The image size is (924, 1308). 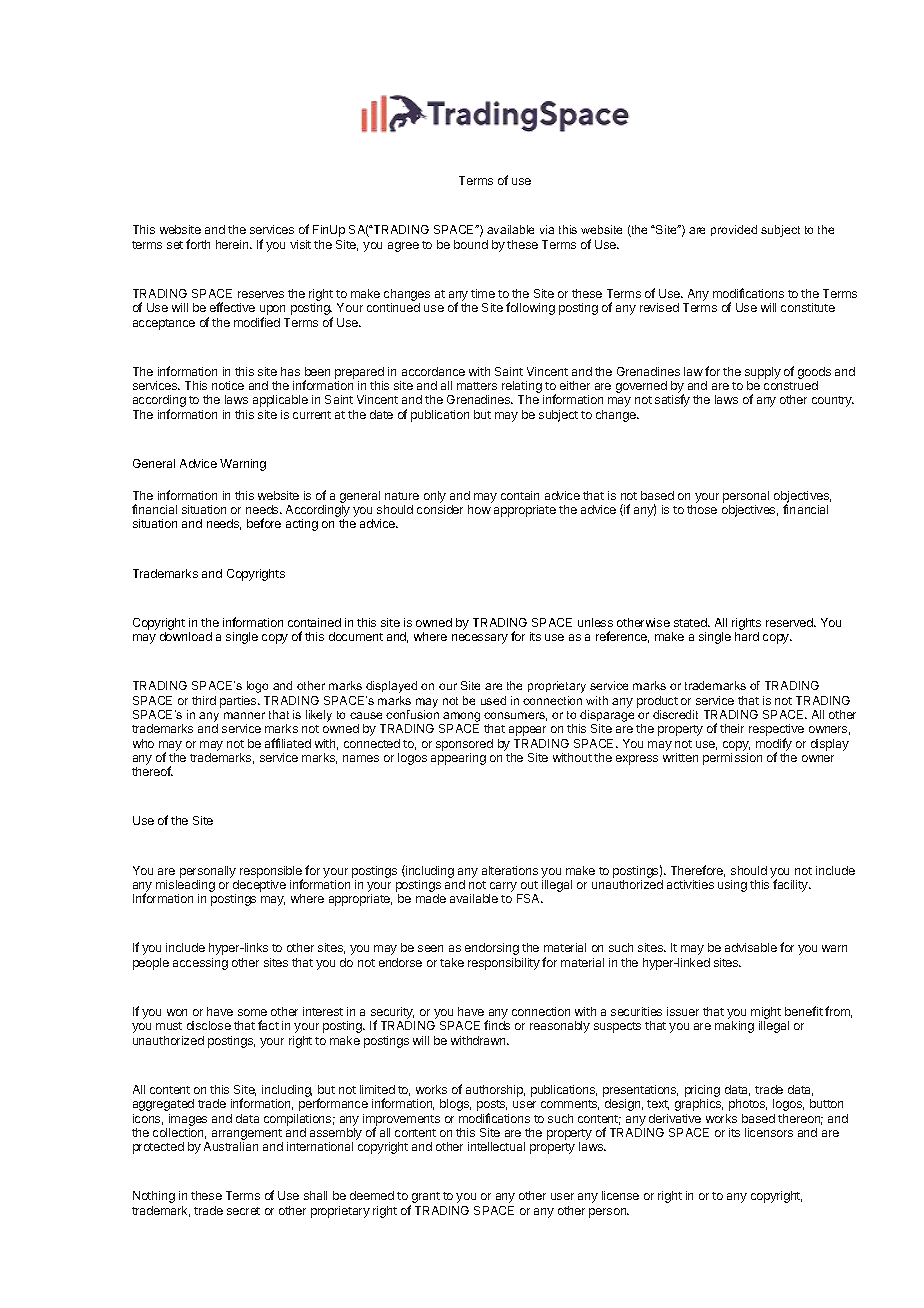 What do you see at coordinates (496, 1146) in the image?
I see `intellectual` at bounding box center [496, 1146].
